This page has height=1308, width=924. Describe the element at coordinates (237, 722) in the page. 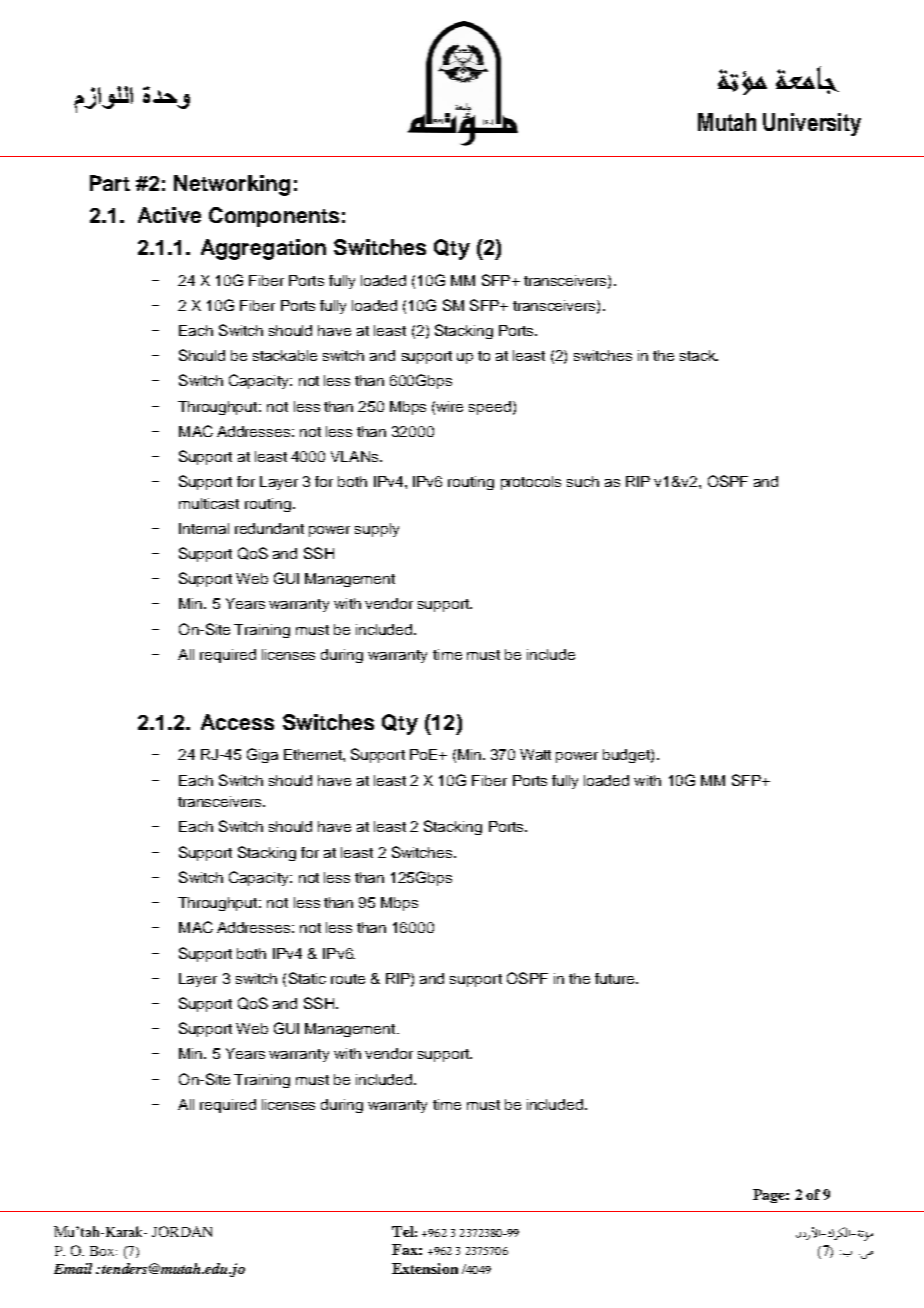

I see `Access` at that location.
